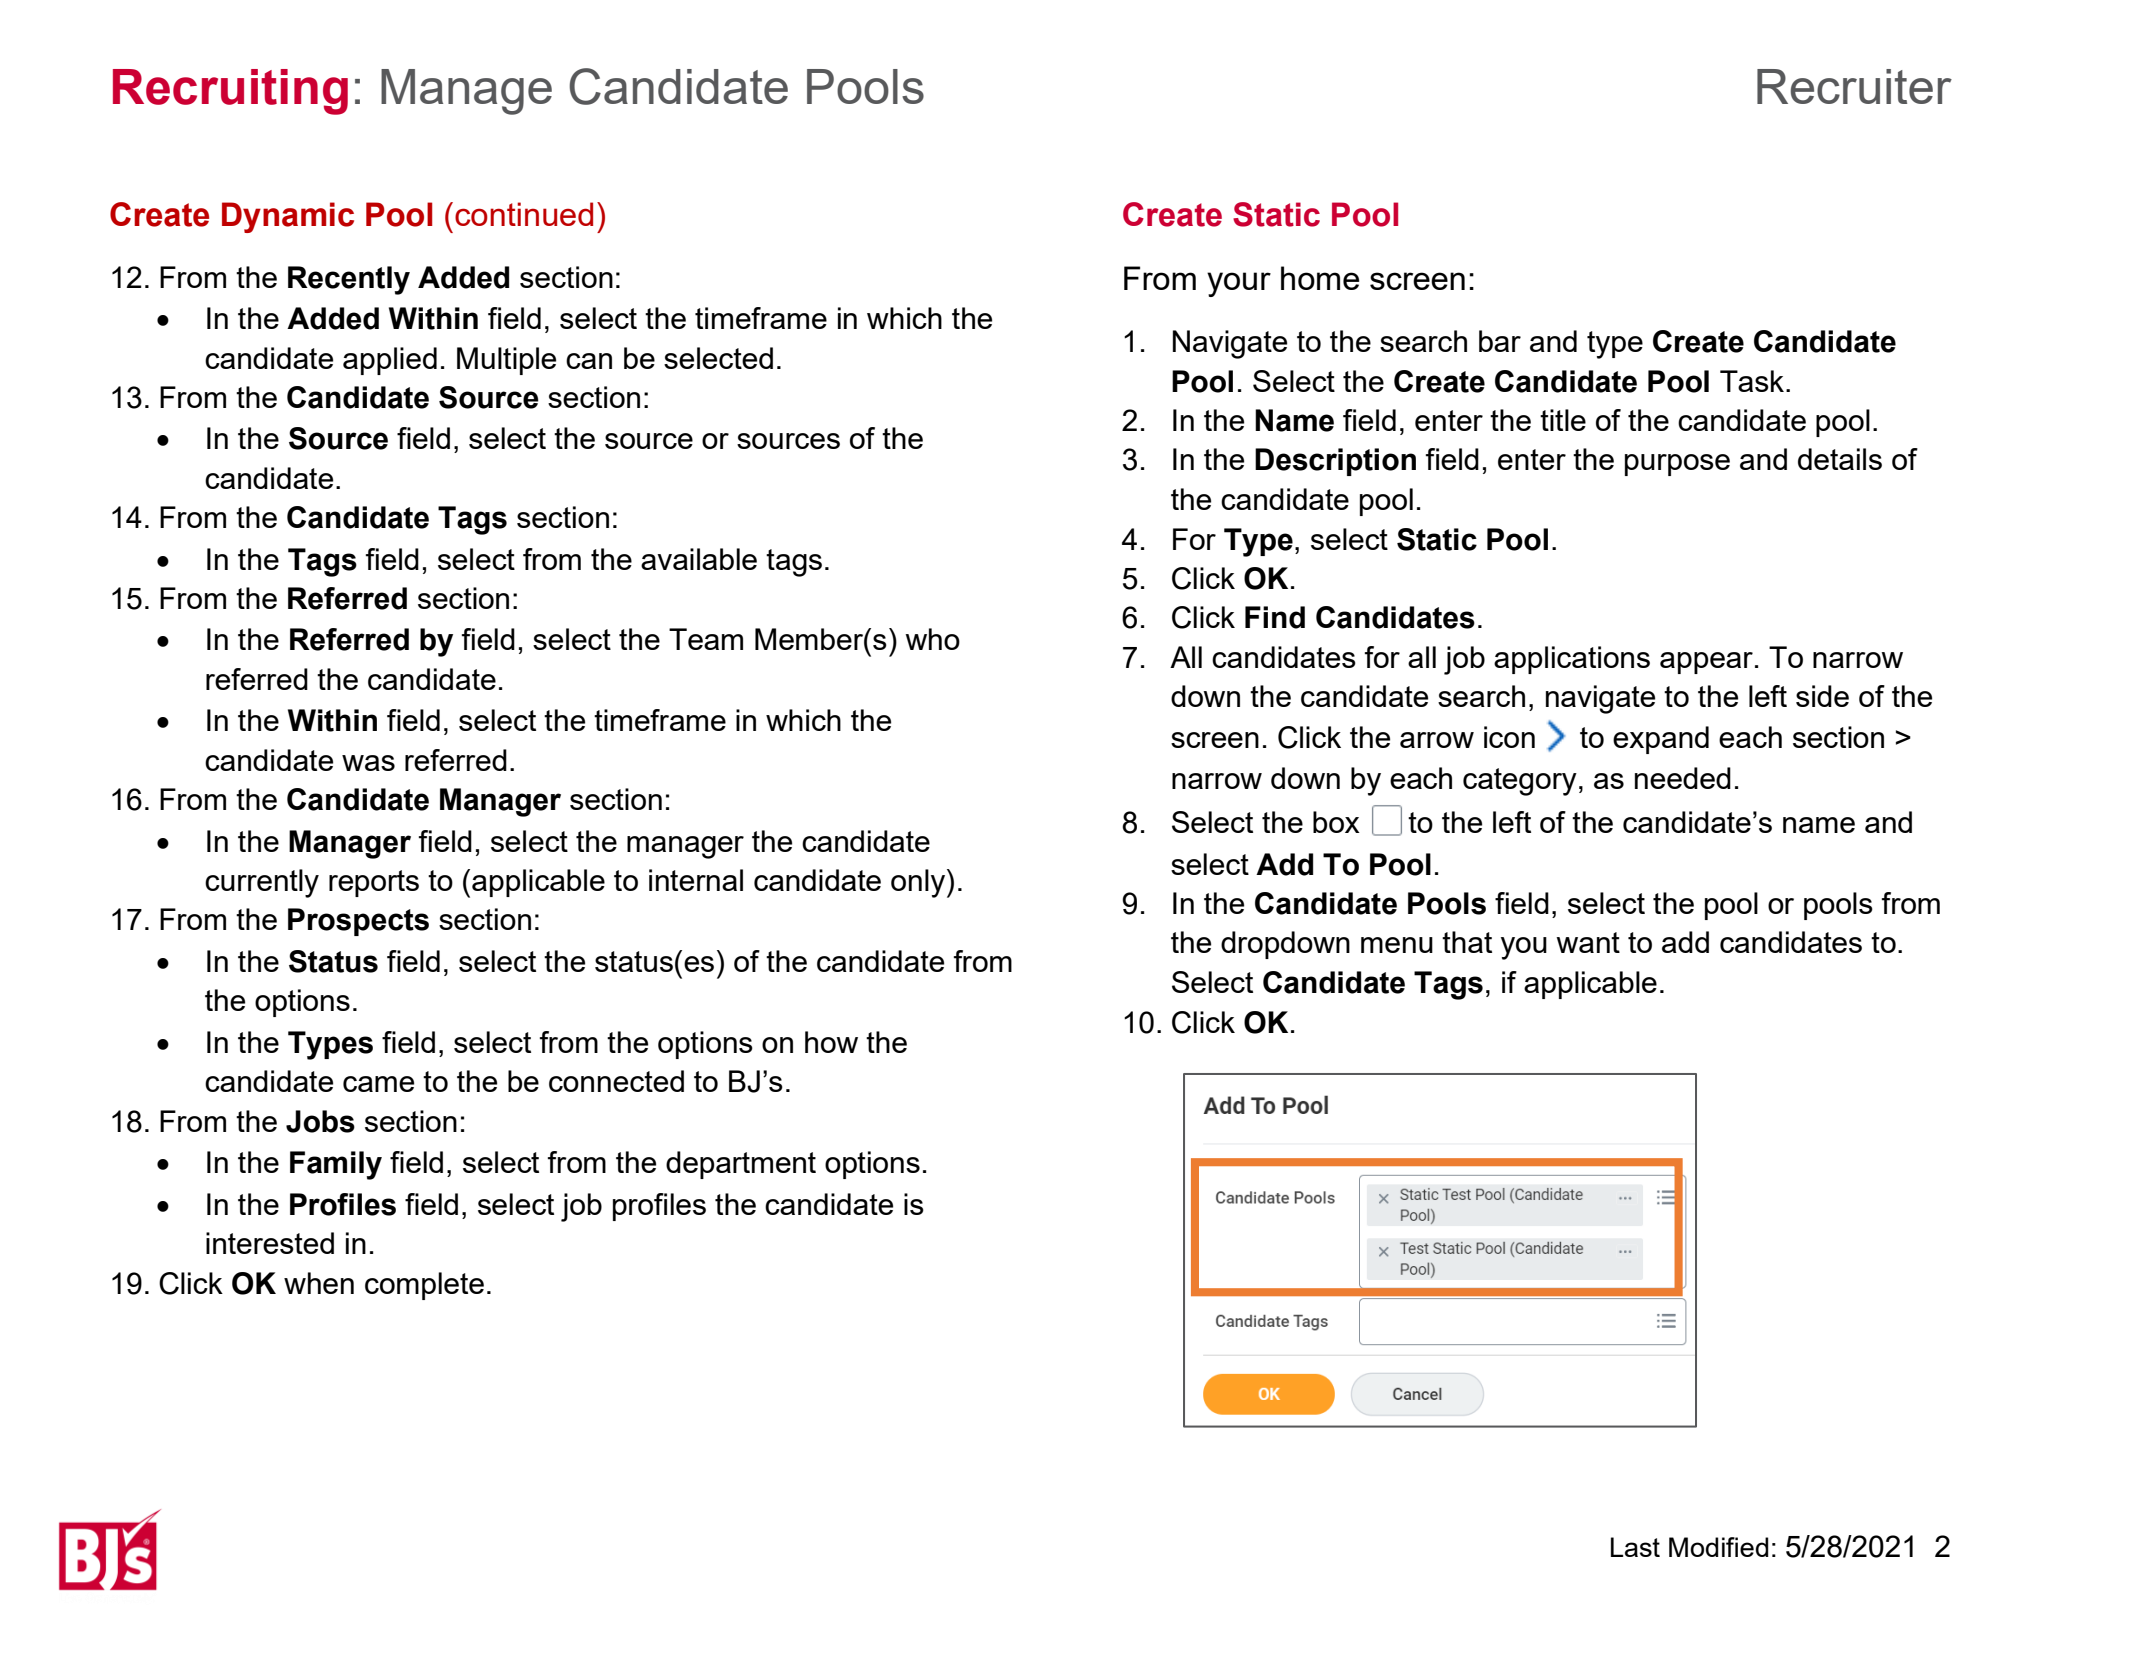 This document has height=1658, width=2146. Describe the element at coordinates (378, 1084) in the document. I see `came` at that location.
